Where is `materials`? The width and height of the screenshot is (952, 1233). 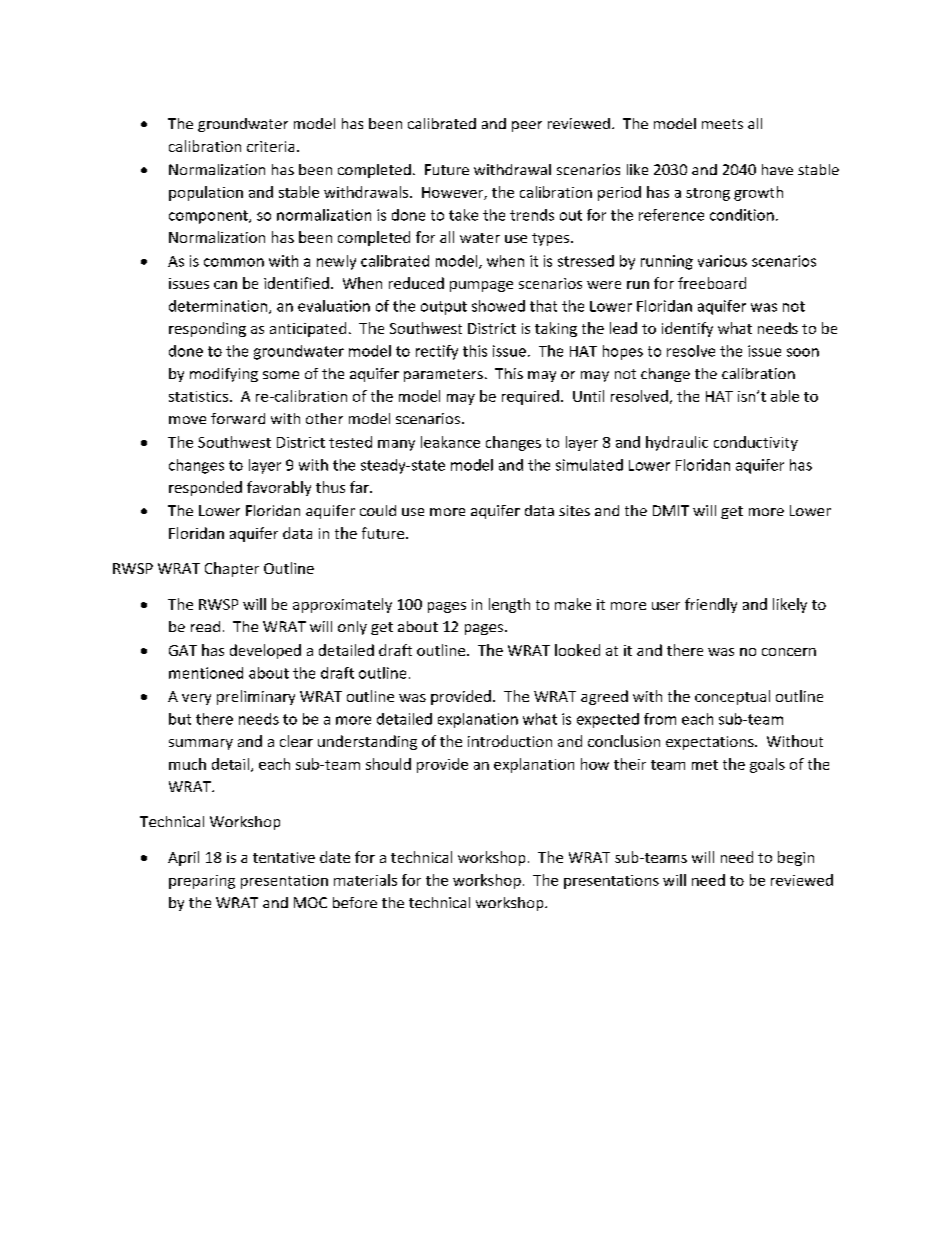 materials is located at coordinates (365, 880).
